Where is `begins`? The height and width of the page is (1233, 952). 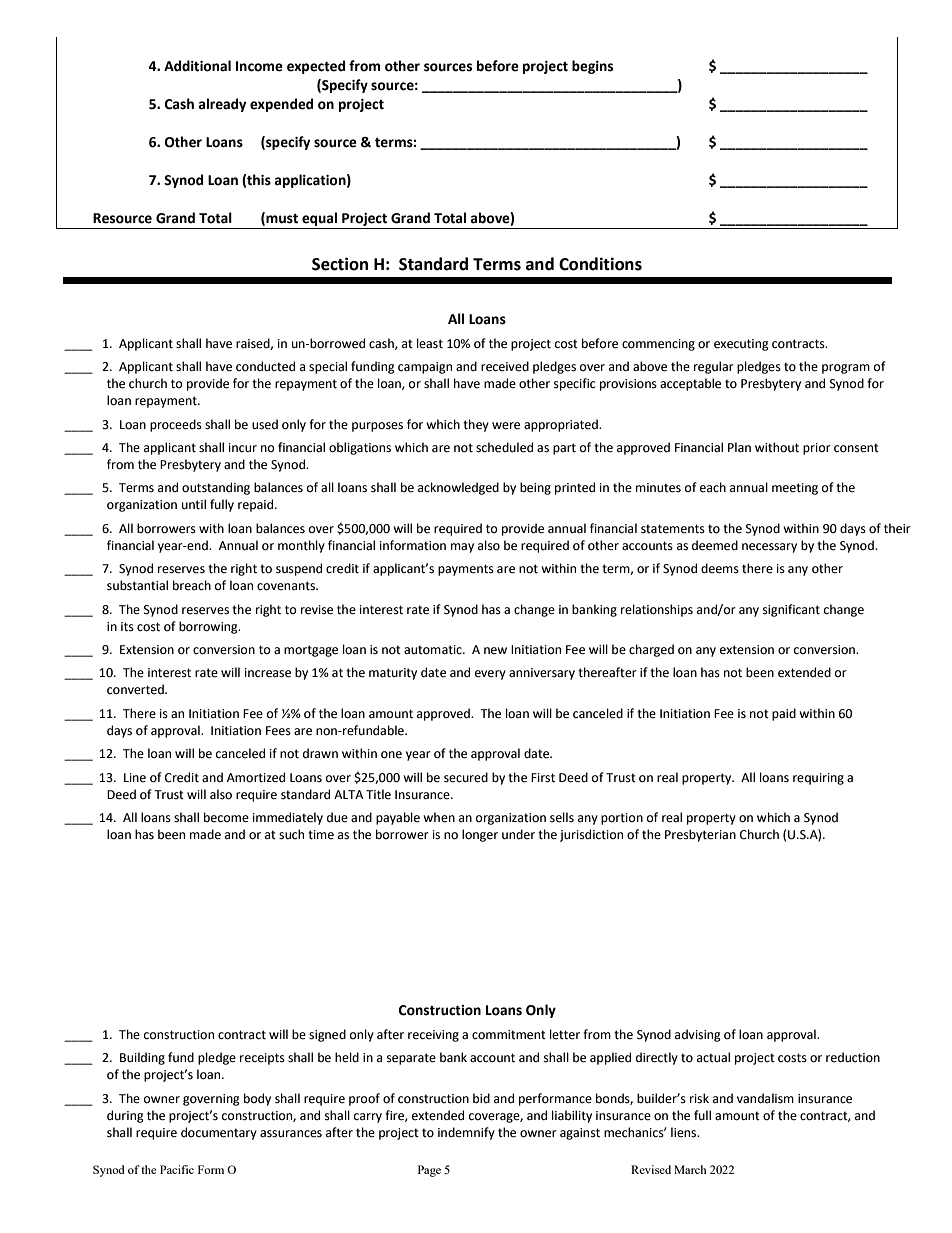
begins is located at coordinates (592, 67).
